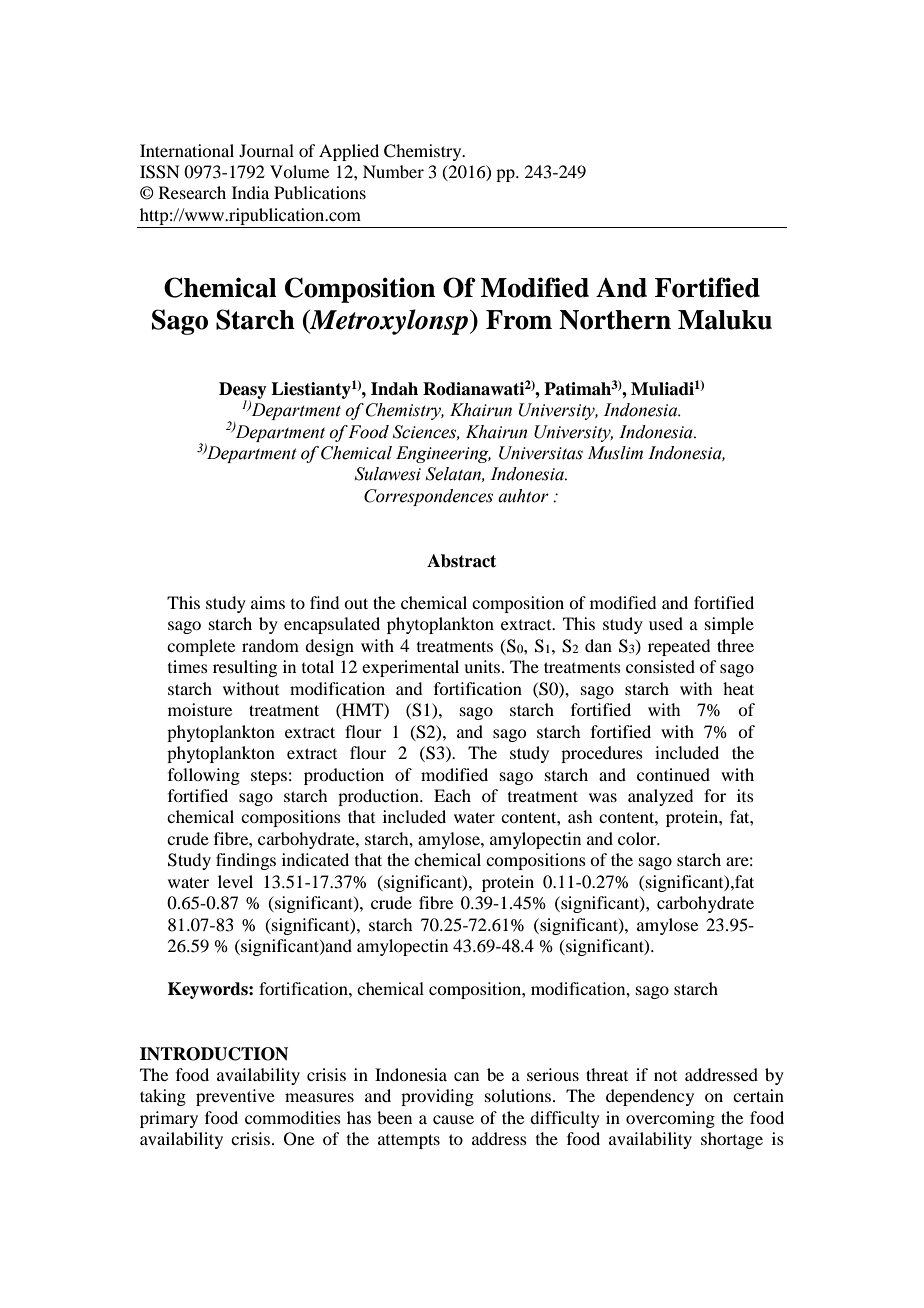 The image size is (924, 1308). Describe the element at coordinates (670, 1119) in the screenshot. I see `overcoming` at that location.
